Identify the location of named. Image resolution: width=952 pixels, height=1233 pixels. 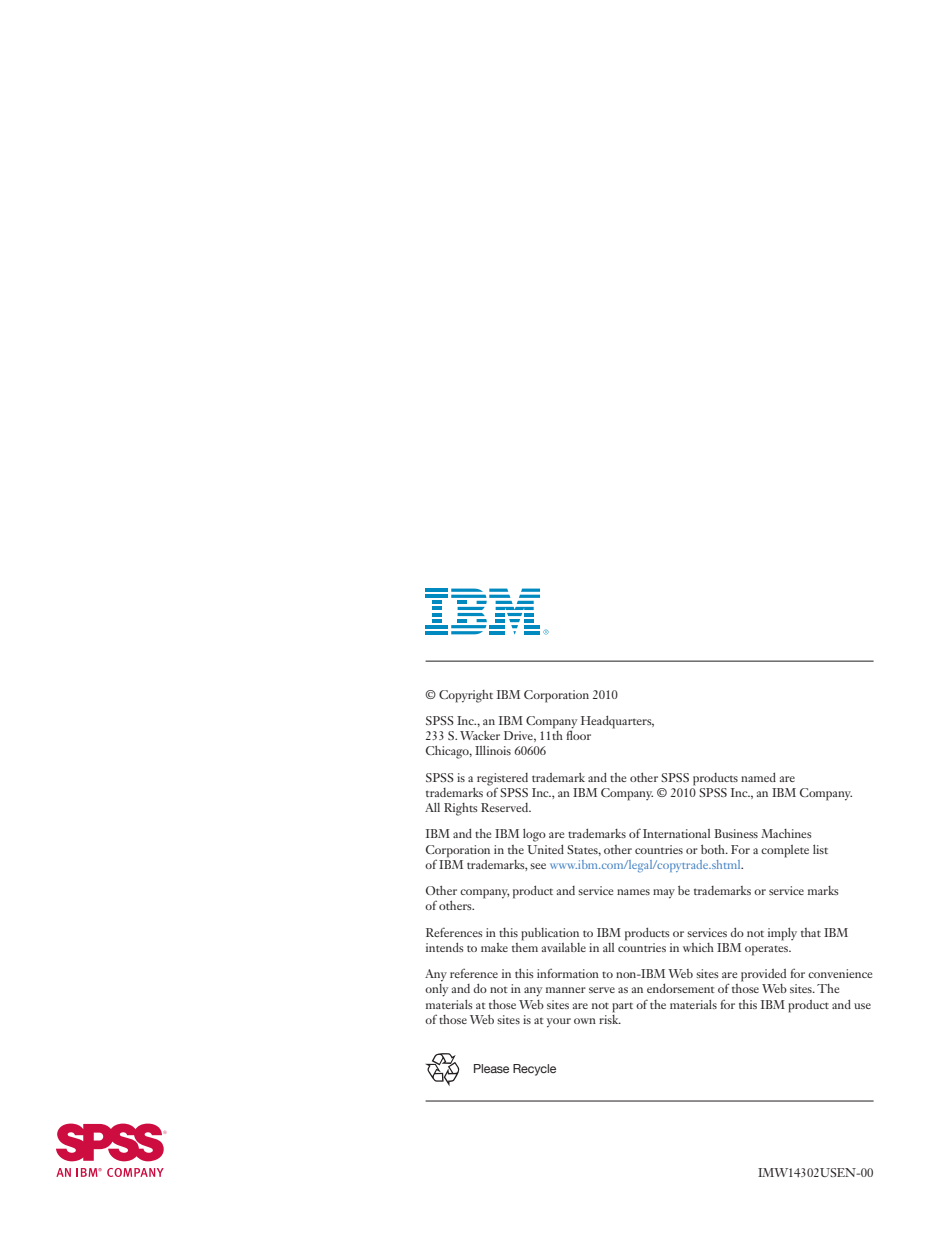
(758, 777).
